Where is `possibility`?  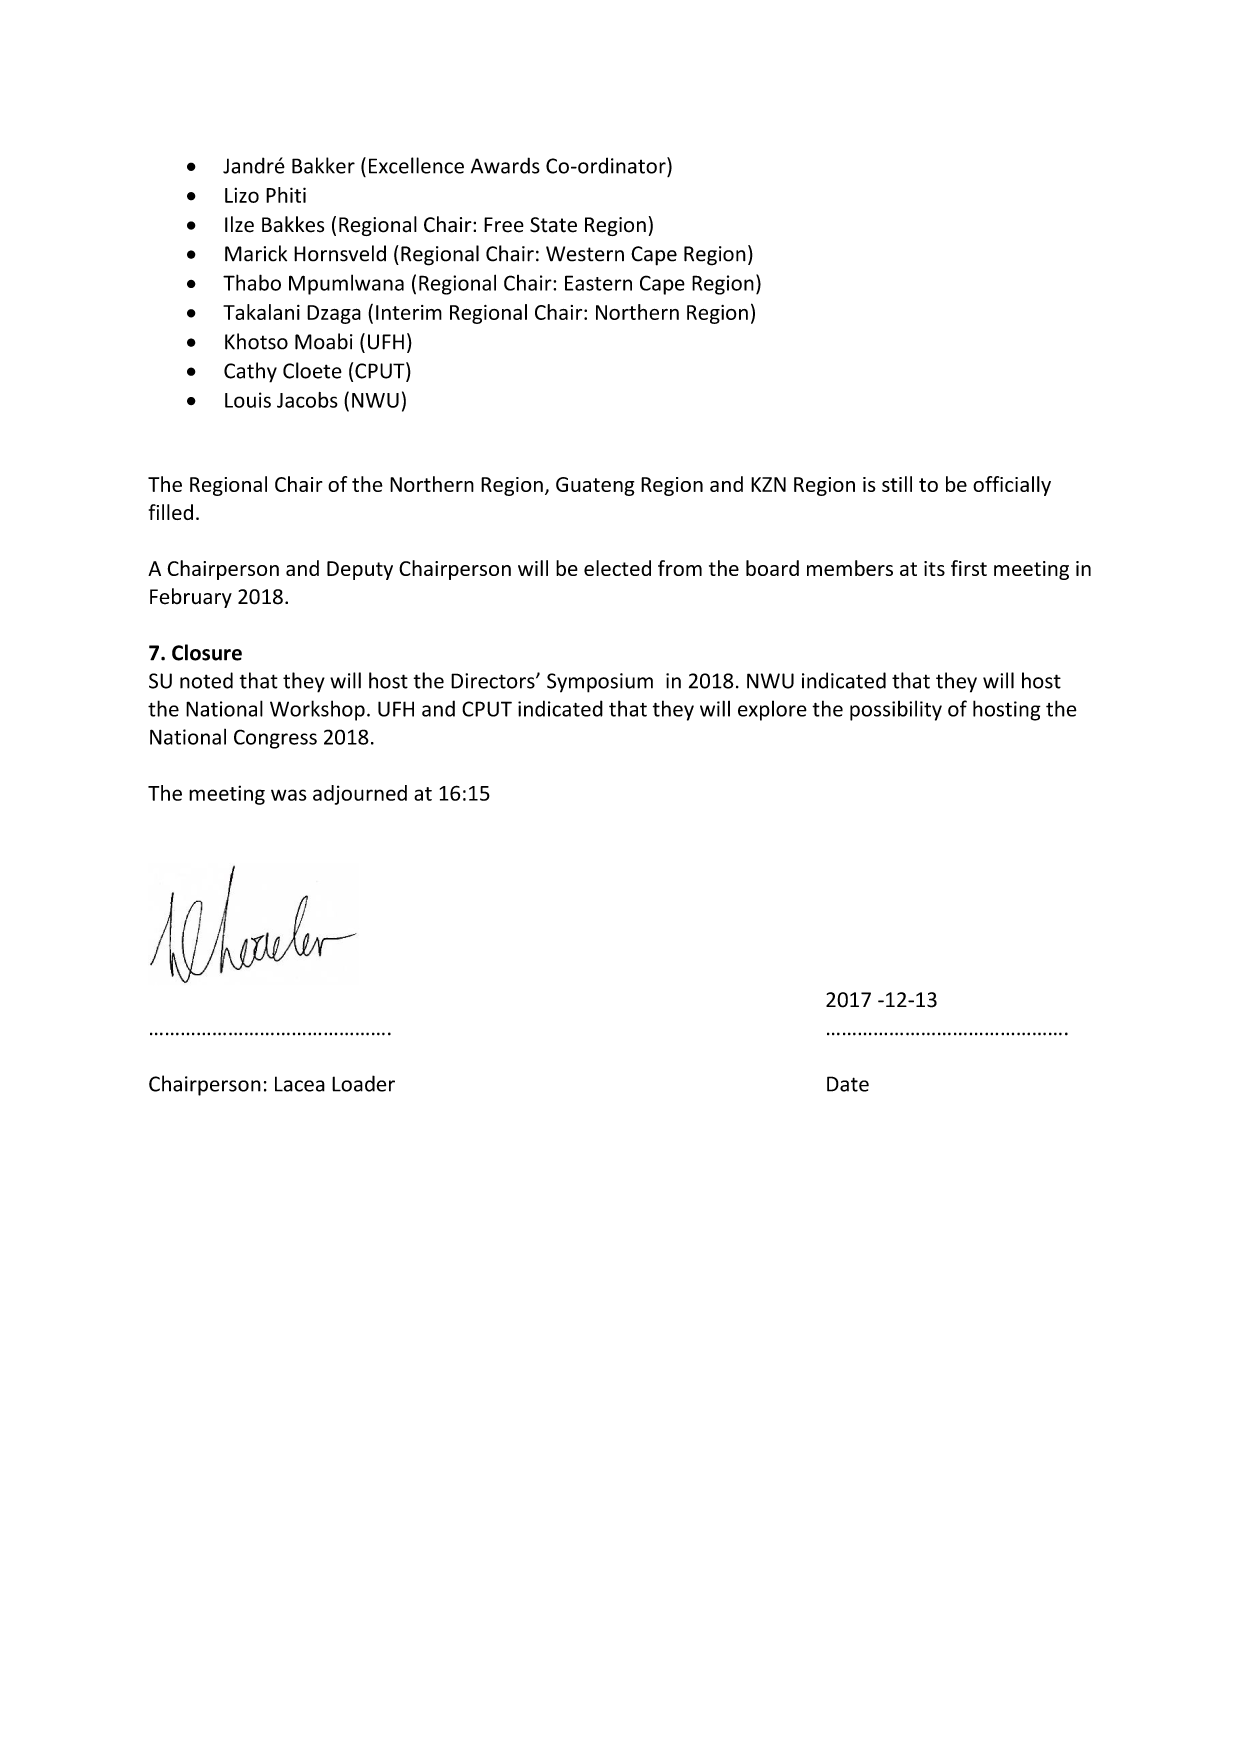
possibility is located at coordinates (896, 710).
